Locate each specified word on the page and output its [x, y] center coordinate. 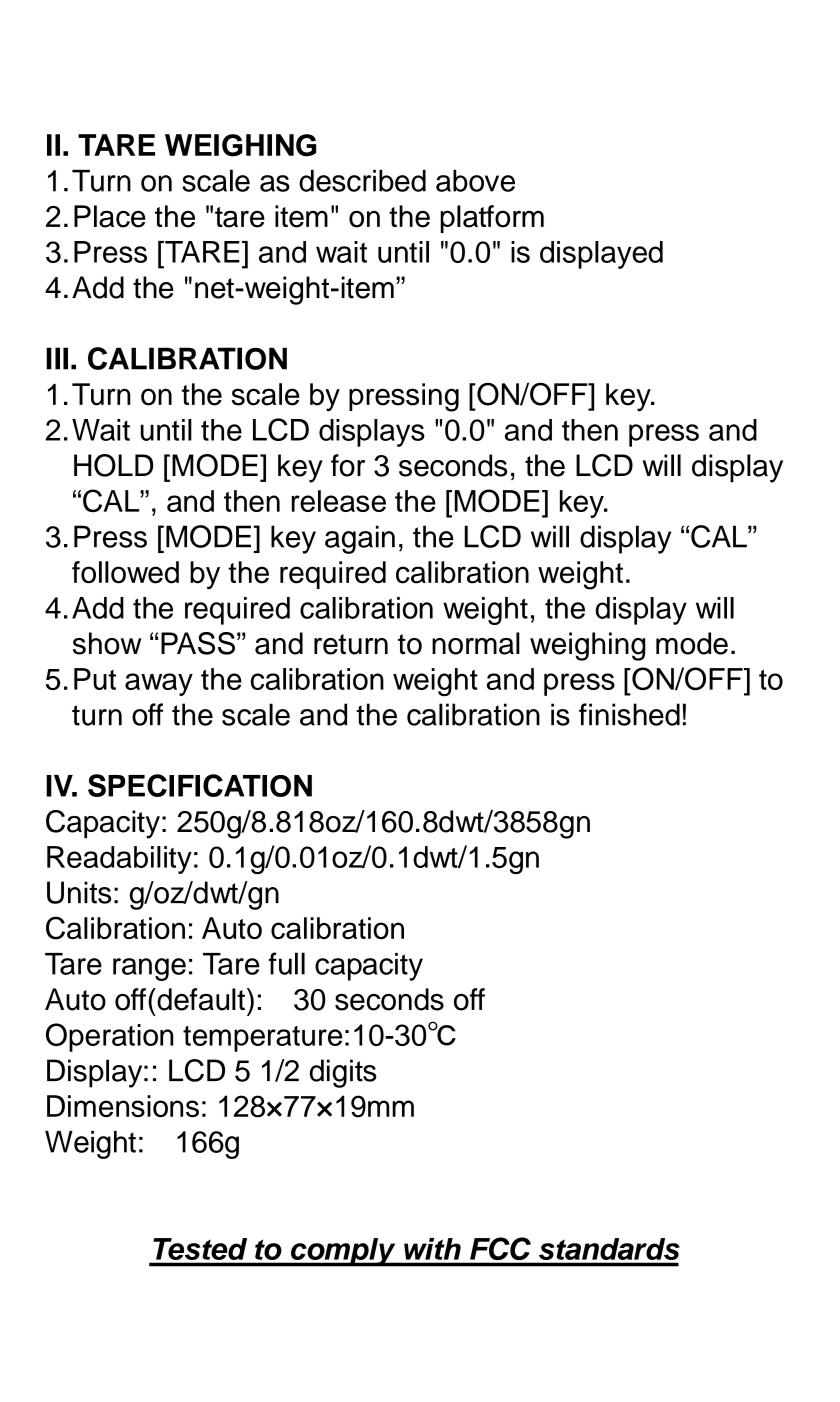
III [57, 358]
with [432, 1249]
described [362, 181]
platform [492, 219]
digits [343, 1073]
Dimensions [123, 1106]
